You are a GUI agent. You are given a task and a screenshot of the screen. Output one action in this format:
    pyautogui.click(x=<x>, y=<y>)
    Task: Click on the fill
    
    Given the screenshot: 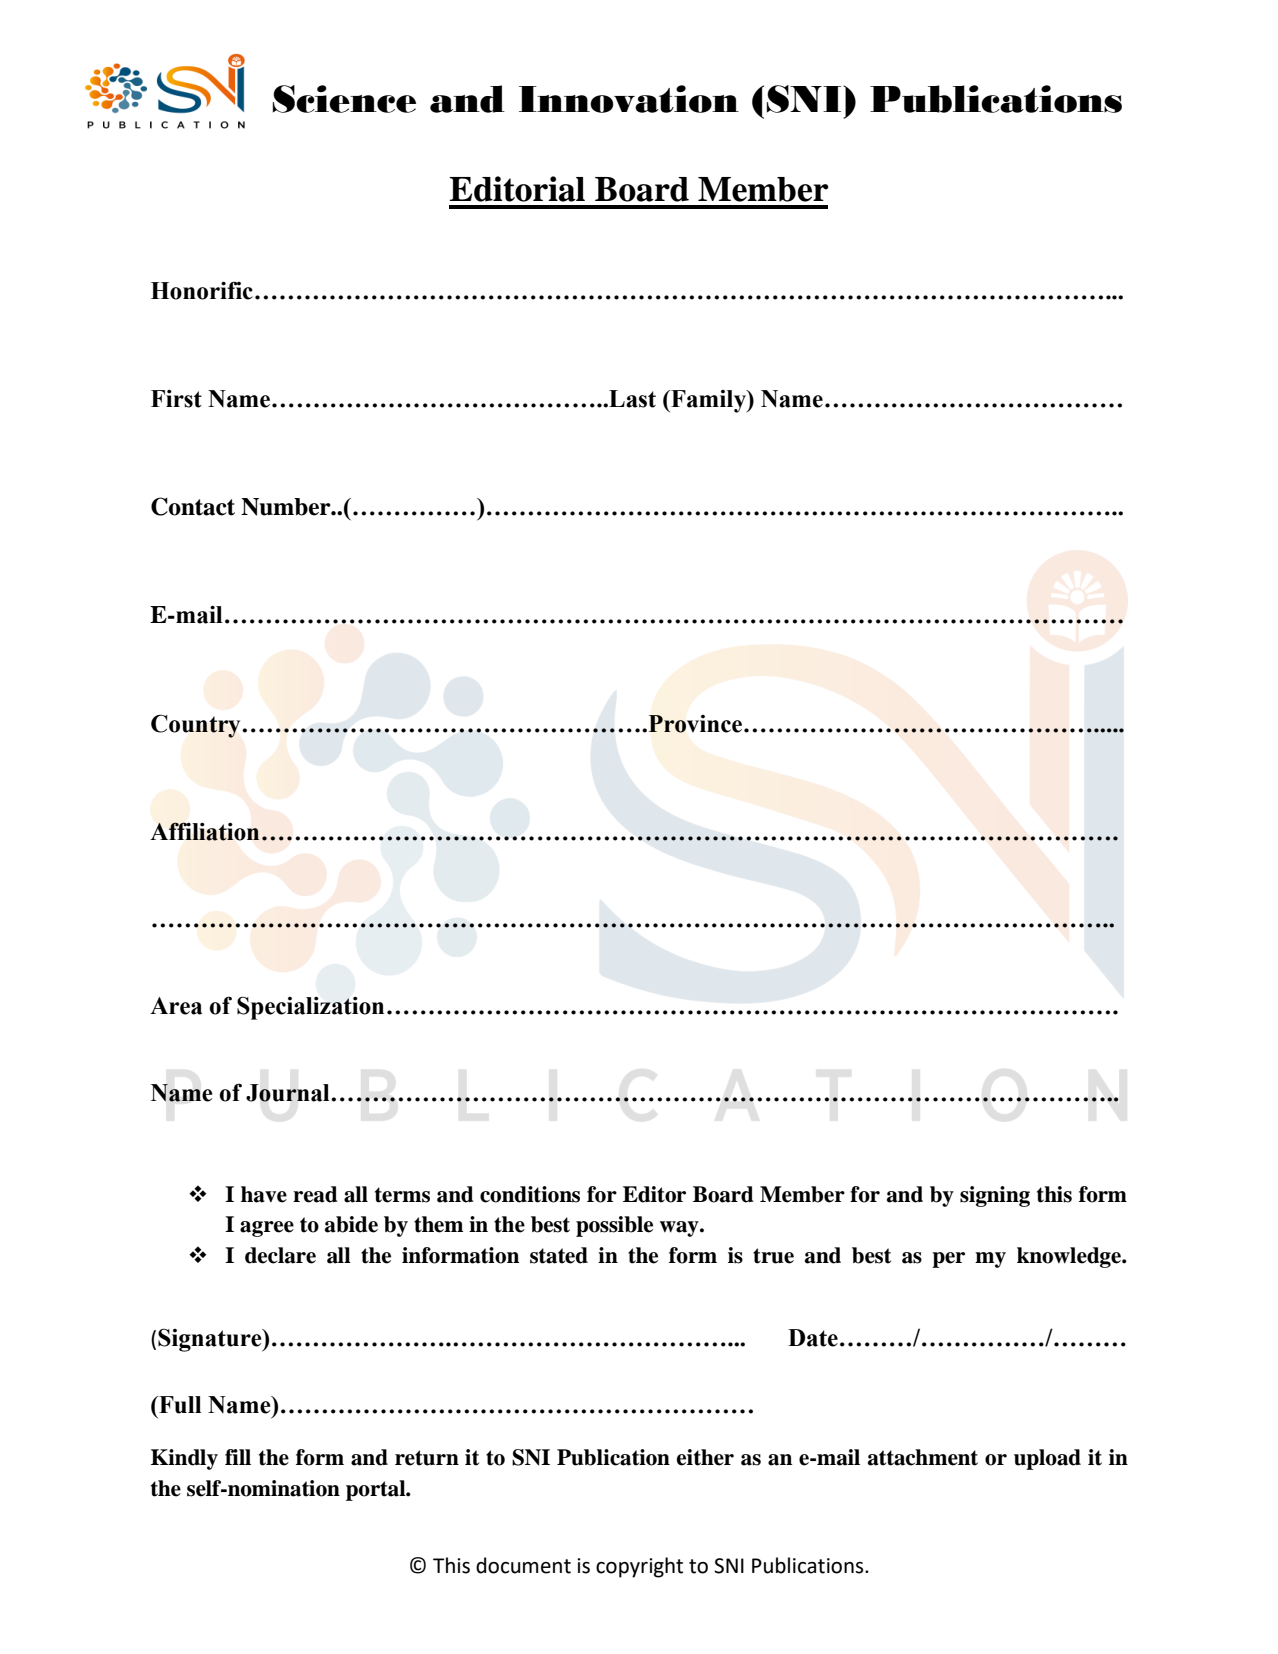 What is the action you would take?
    pyautogui.click(x=238, y=1457)
